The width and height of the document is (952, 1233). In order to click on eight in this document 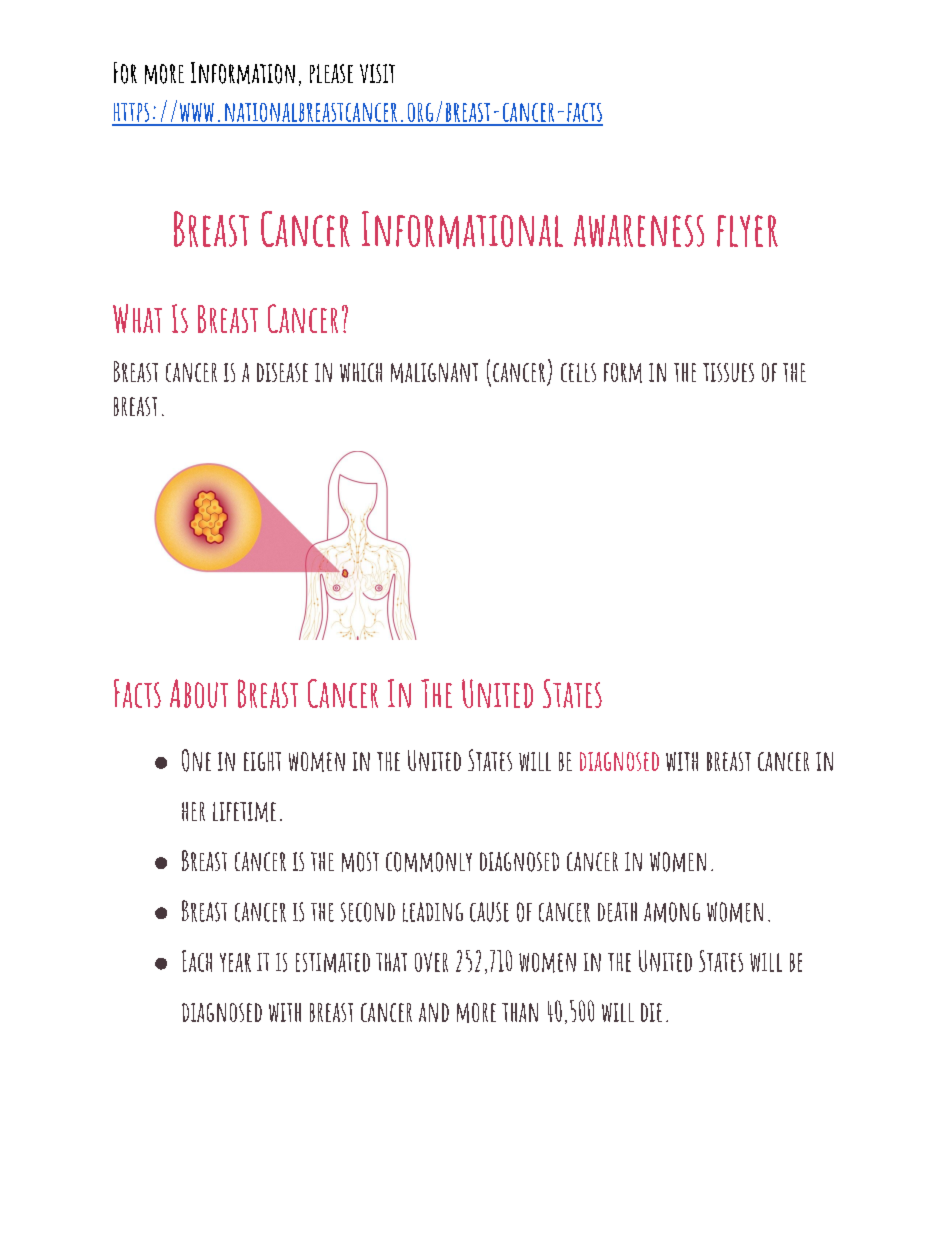, I will do `click(262, 761)`.
